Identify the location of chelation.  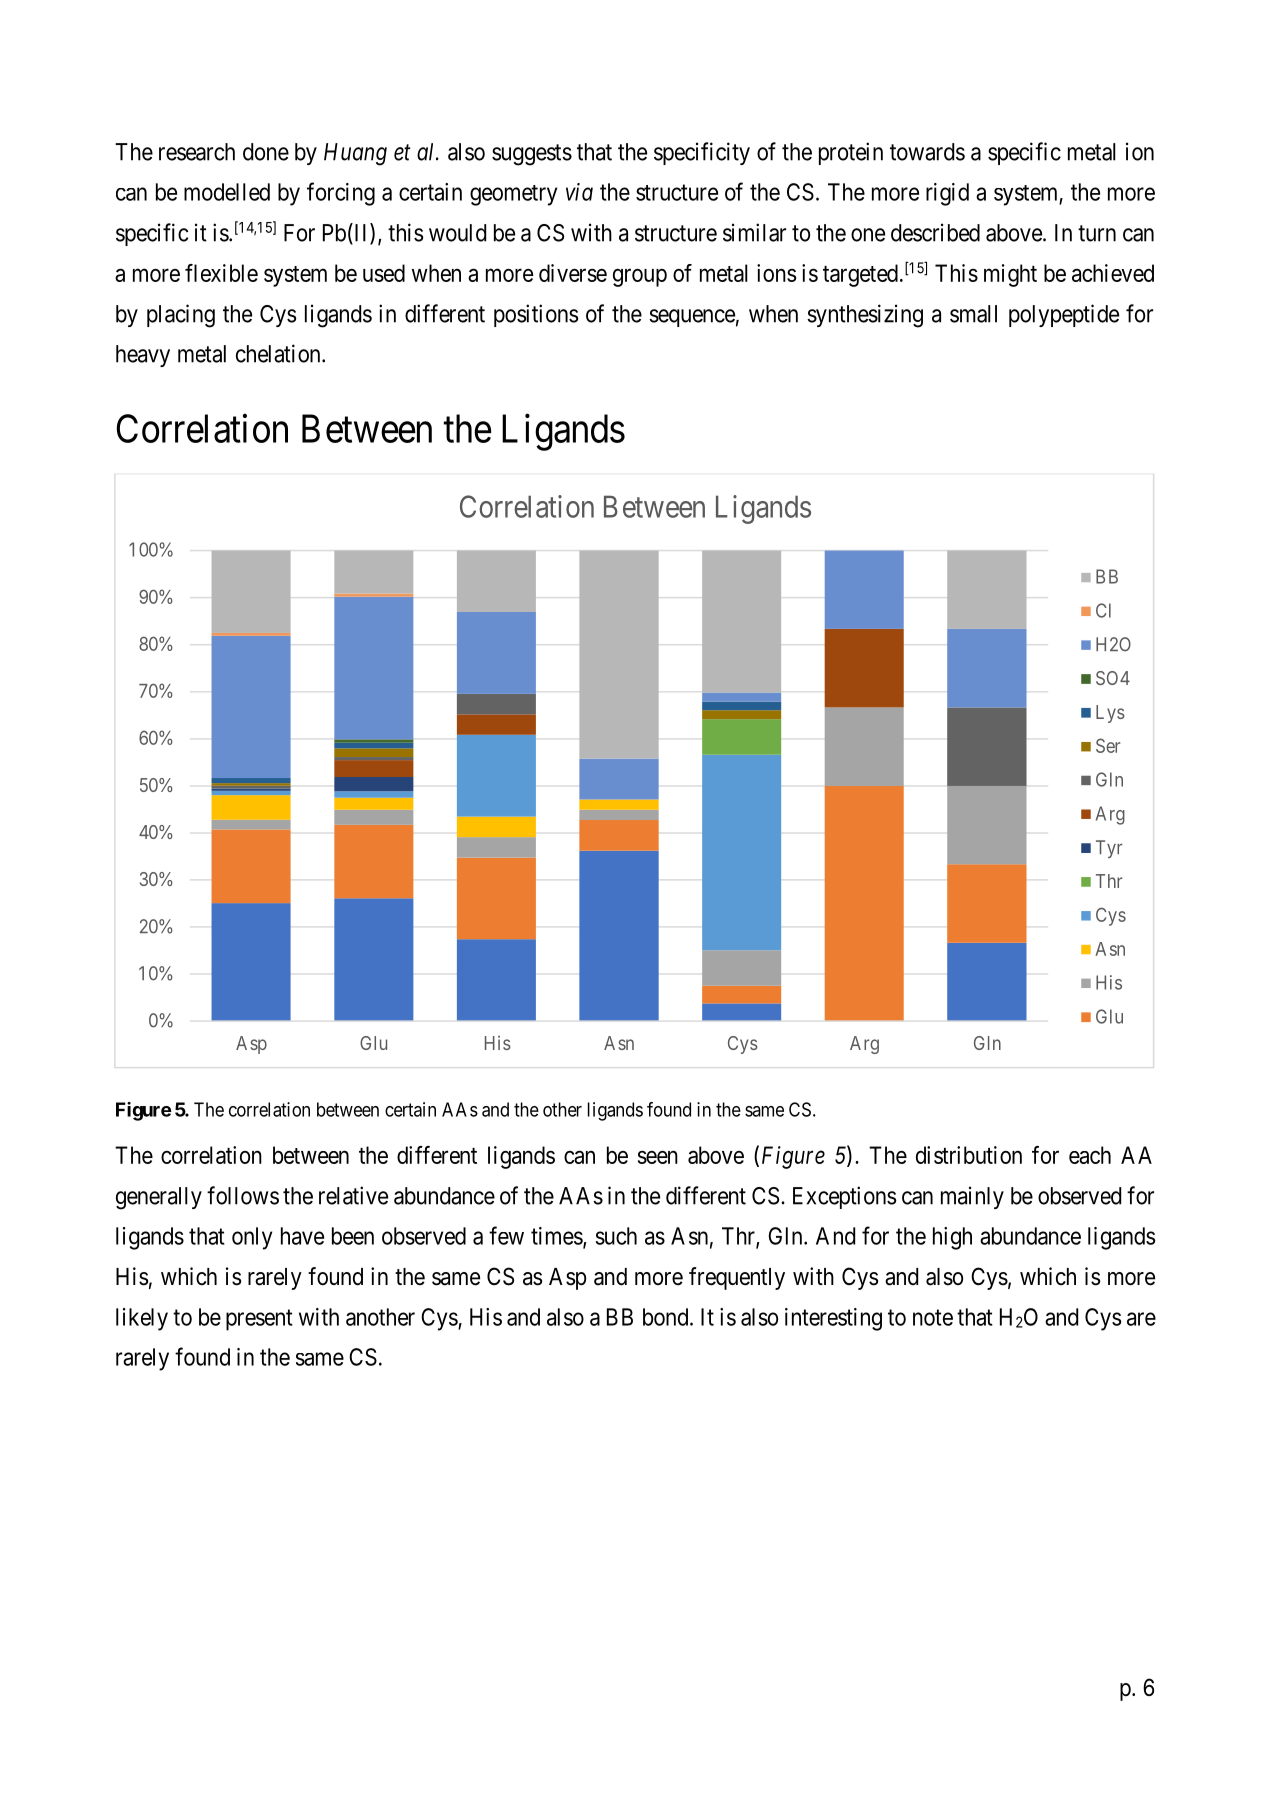
(279, 353).
